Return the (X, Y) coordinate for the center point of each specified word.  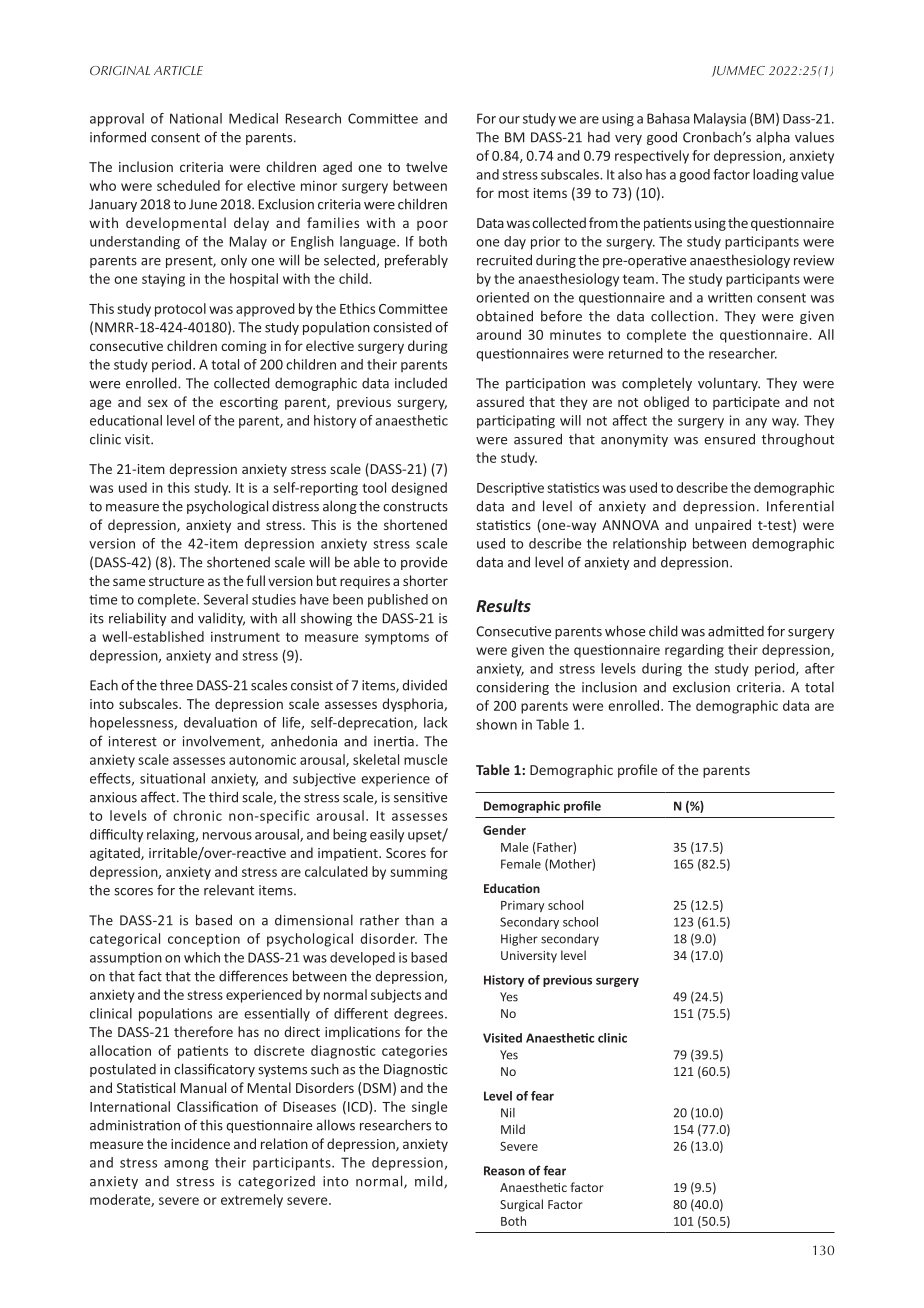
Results (503, 605)
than (419, 920)
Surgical (521, 1205)
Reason (504, 1171)
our (509, 120)
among (186, 1165)
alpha (773, 138)
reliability (137, 619)
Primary (522, 906)
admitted (736, 631)
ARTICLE (178, 70)
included (421, 383)
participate (746, 403)
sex (158, 403)
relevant (229, 890)
